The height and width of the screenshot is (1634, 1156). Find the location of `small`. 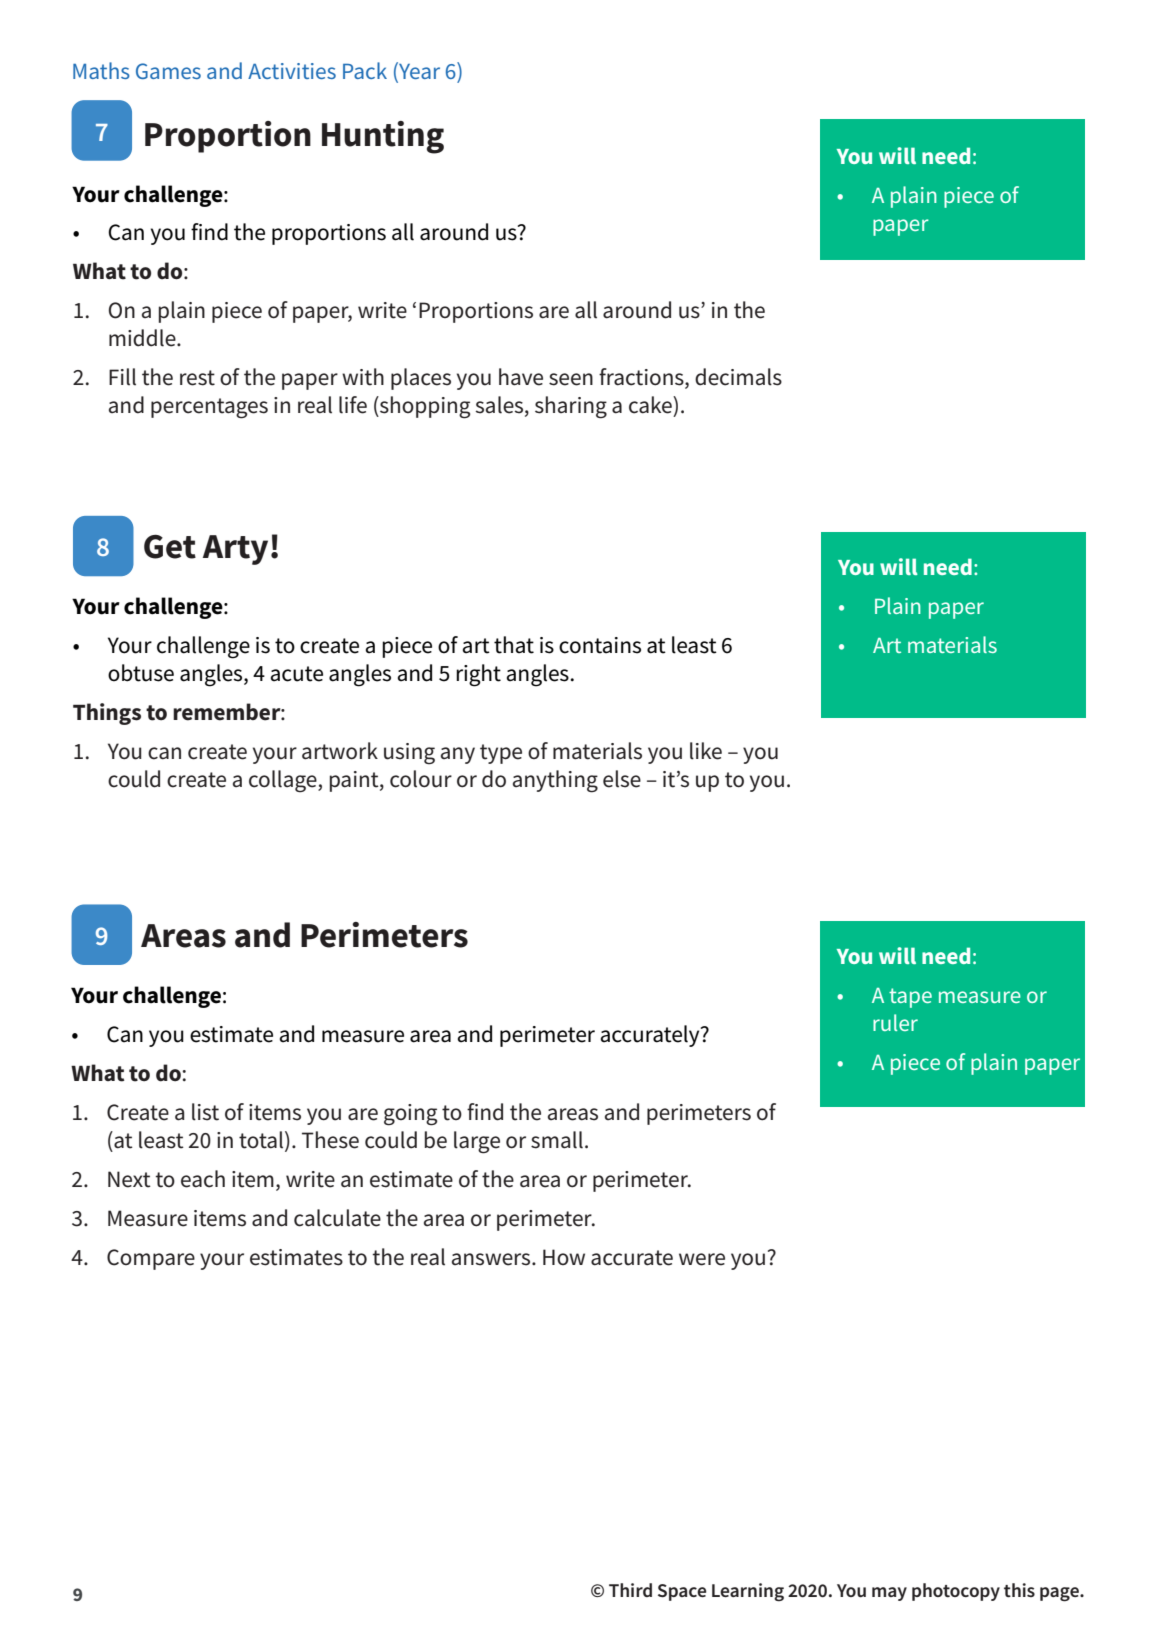

small is located at coordinates (557, 1140).
